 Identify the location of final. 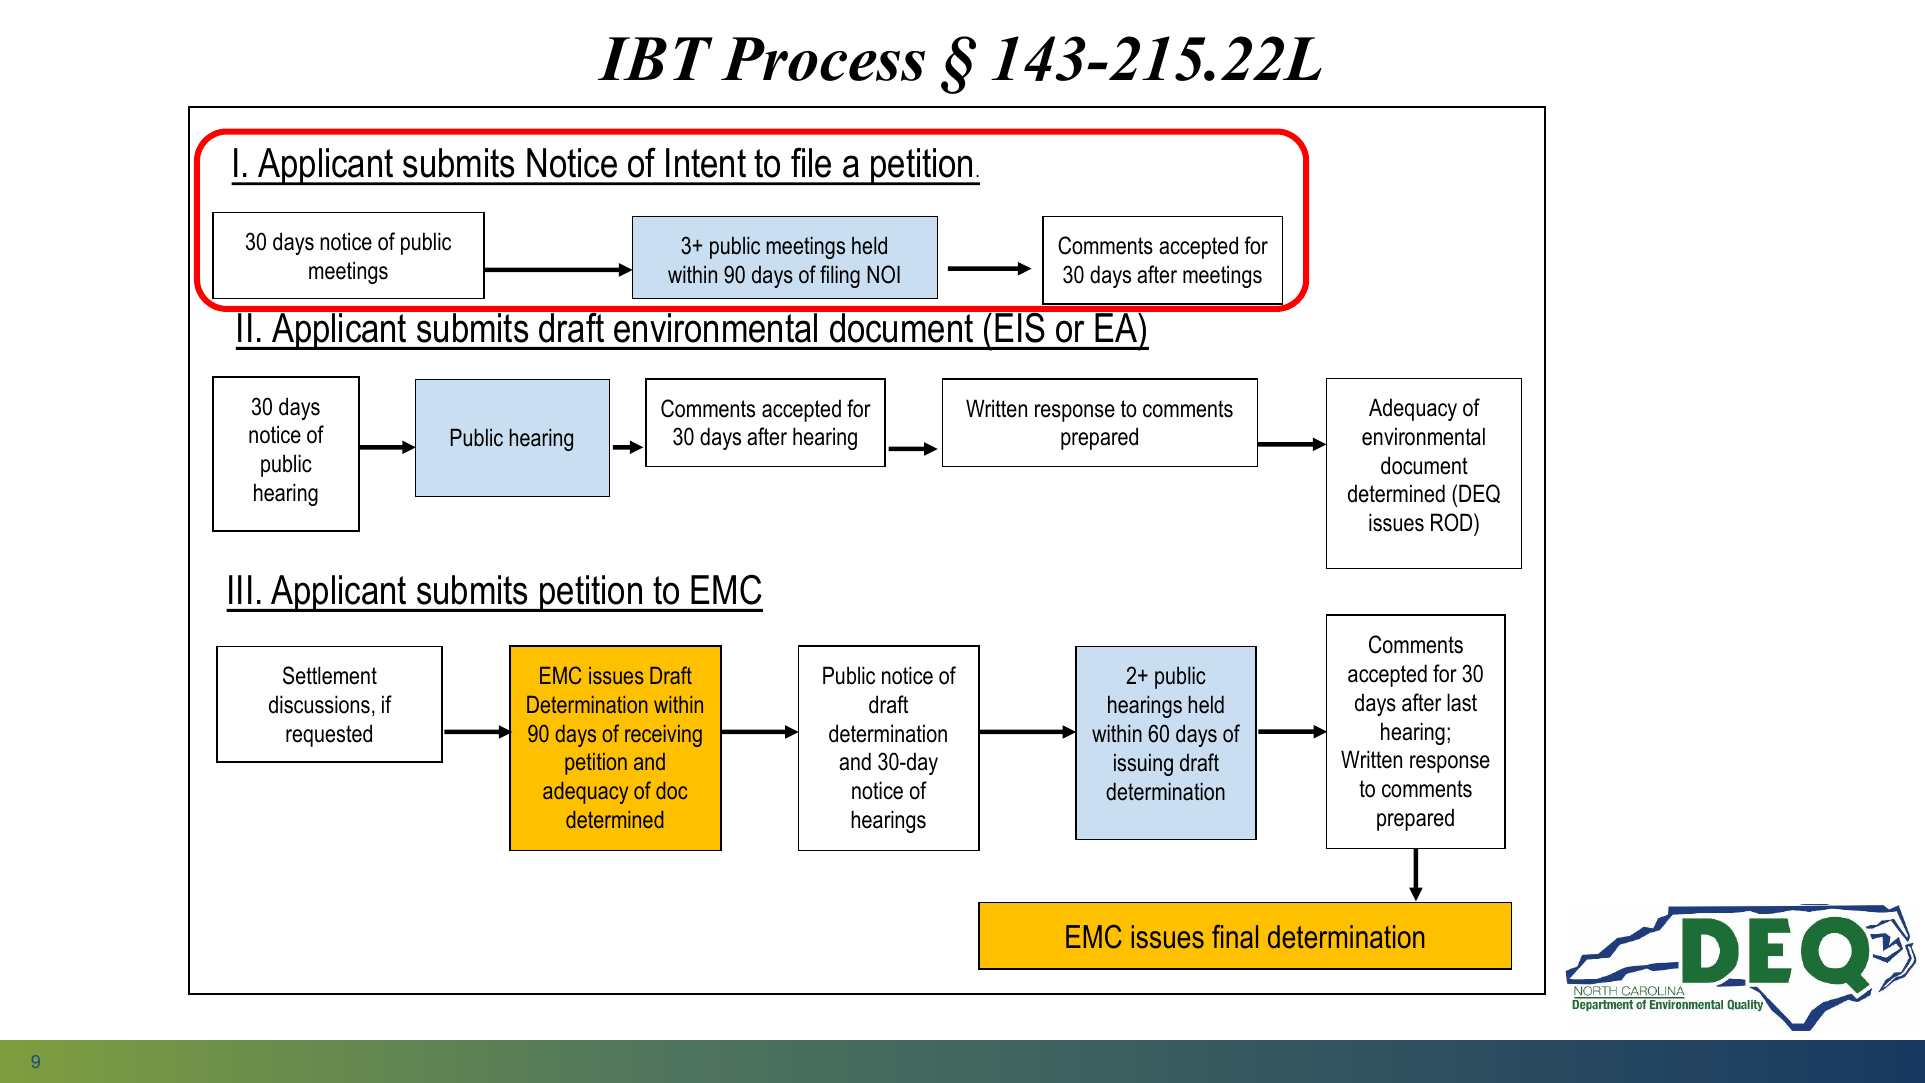
(1235, 937).
